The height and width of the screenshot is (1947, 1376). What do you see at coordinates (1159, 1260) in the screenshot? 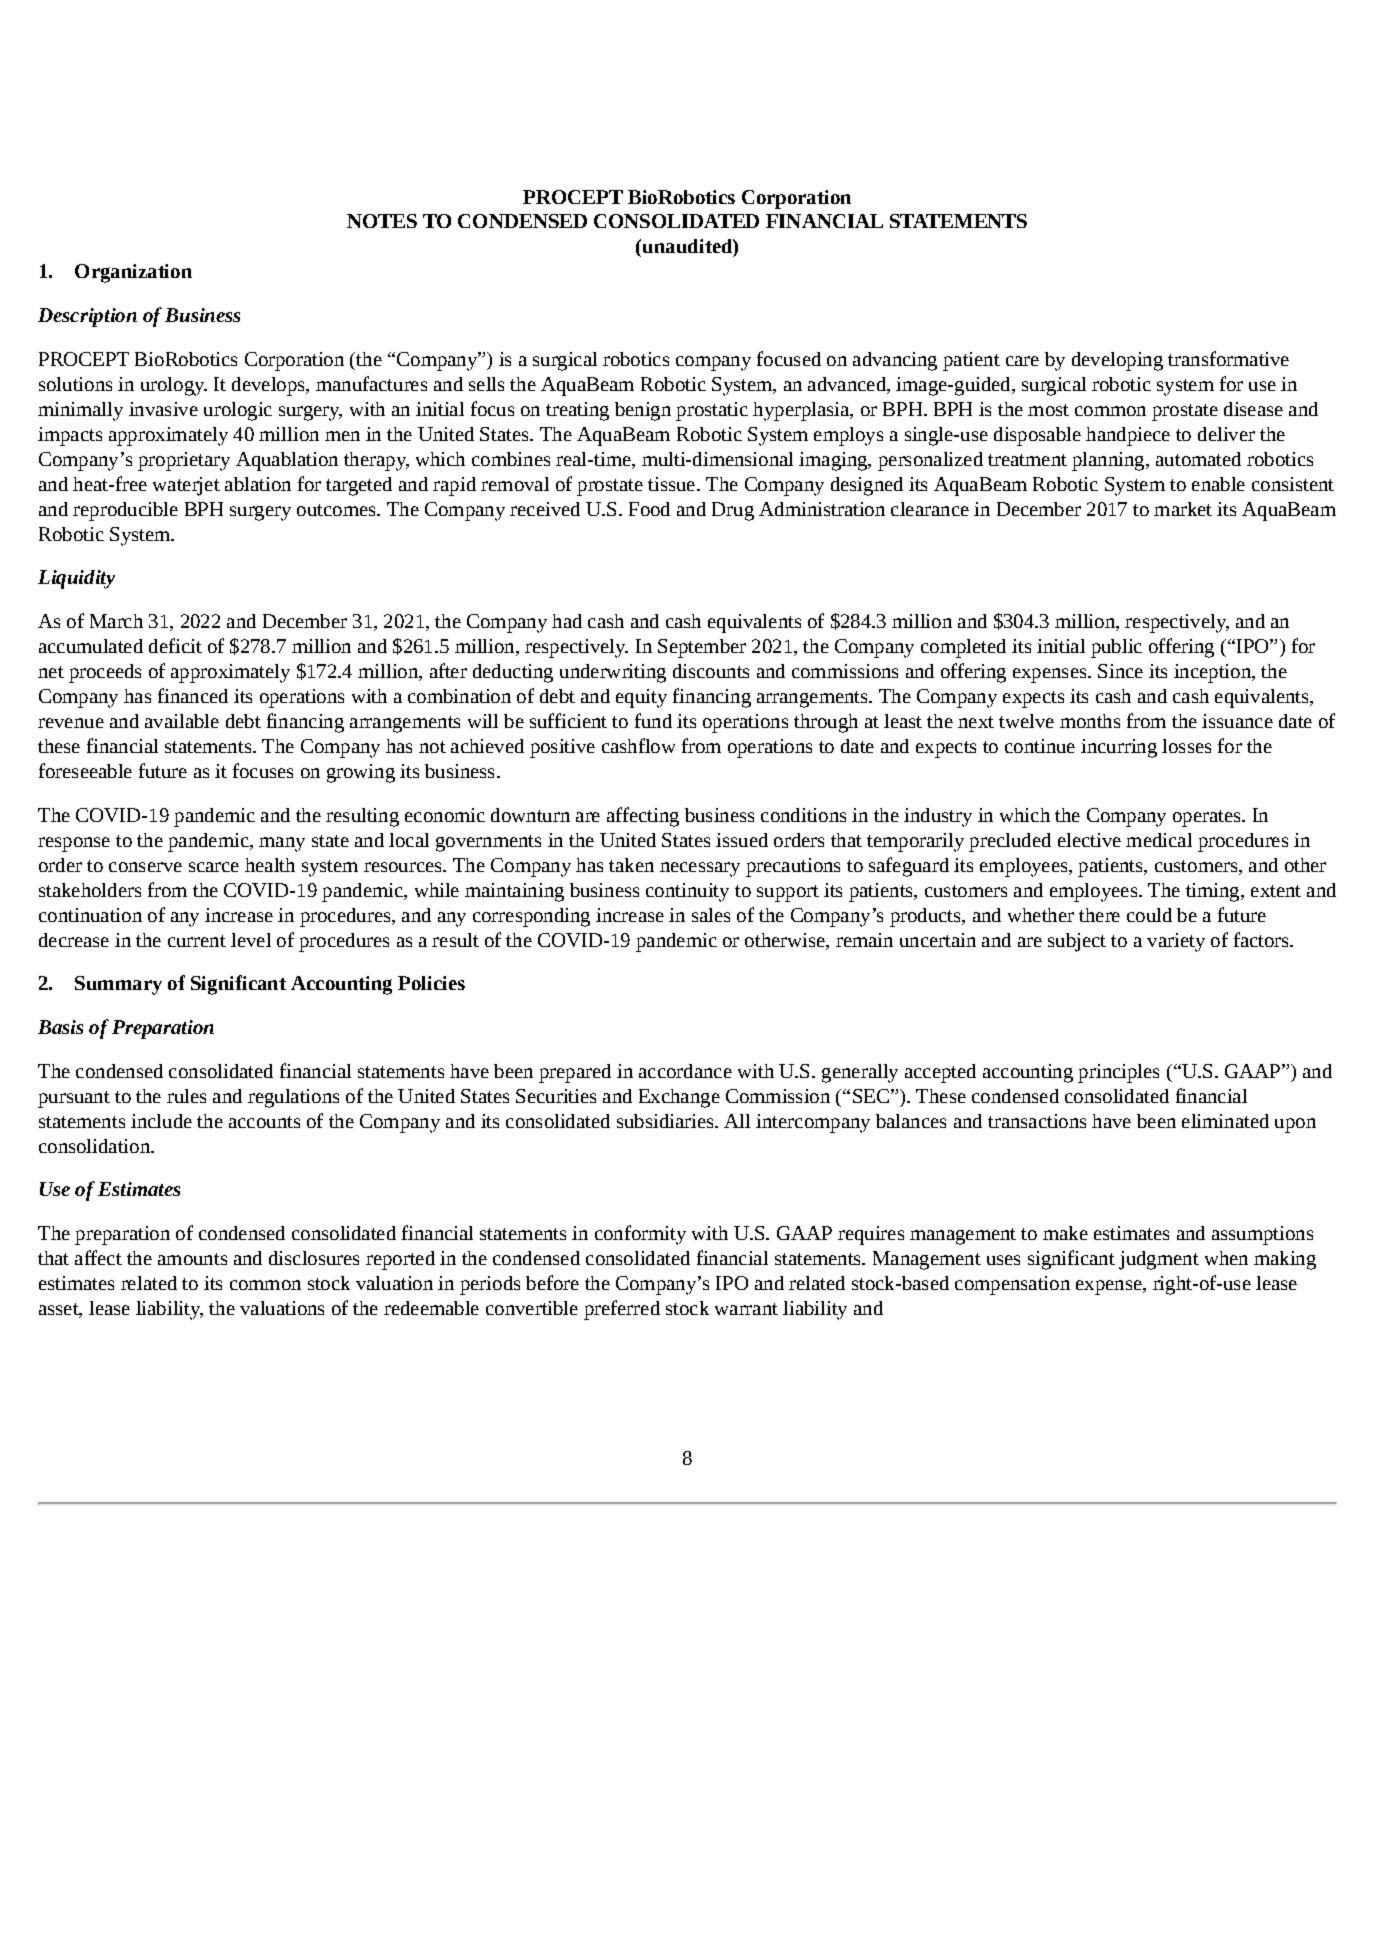
I see `judgment` at bounding box center [1159, 1260].
